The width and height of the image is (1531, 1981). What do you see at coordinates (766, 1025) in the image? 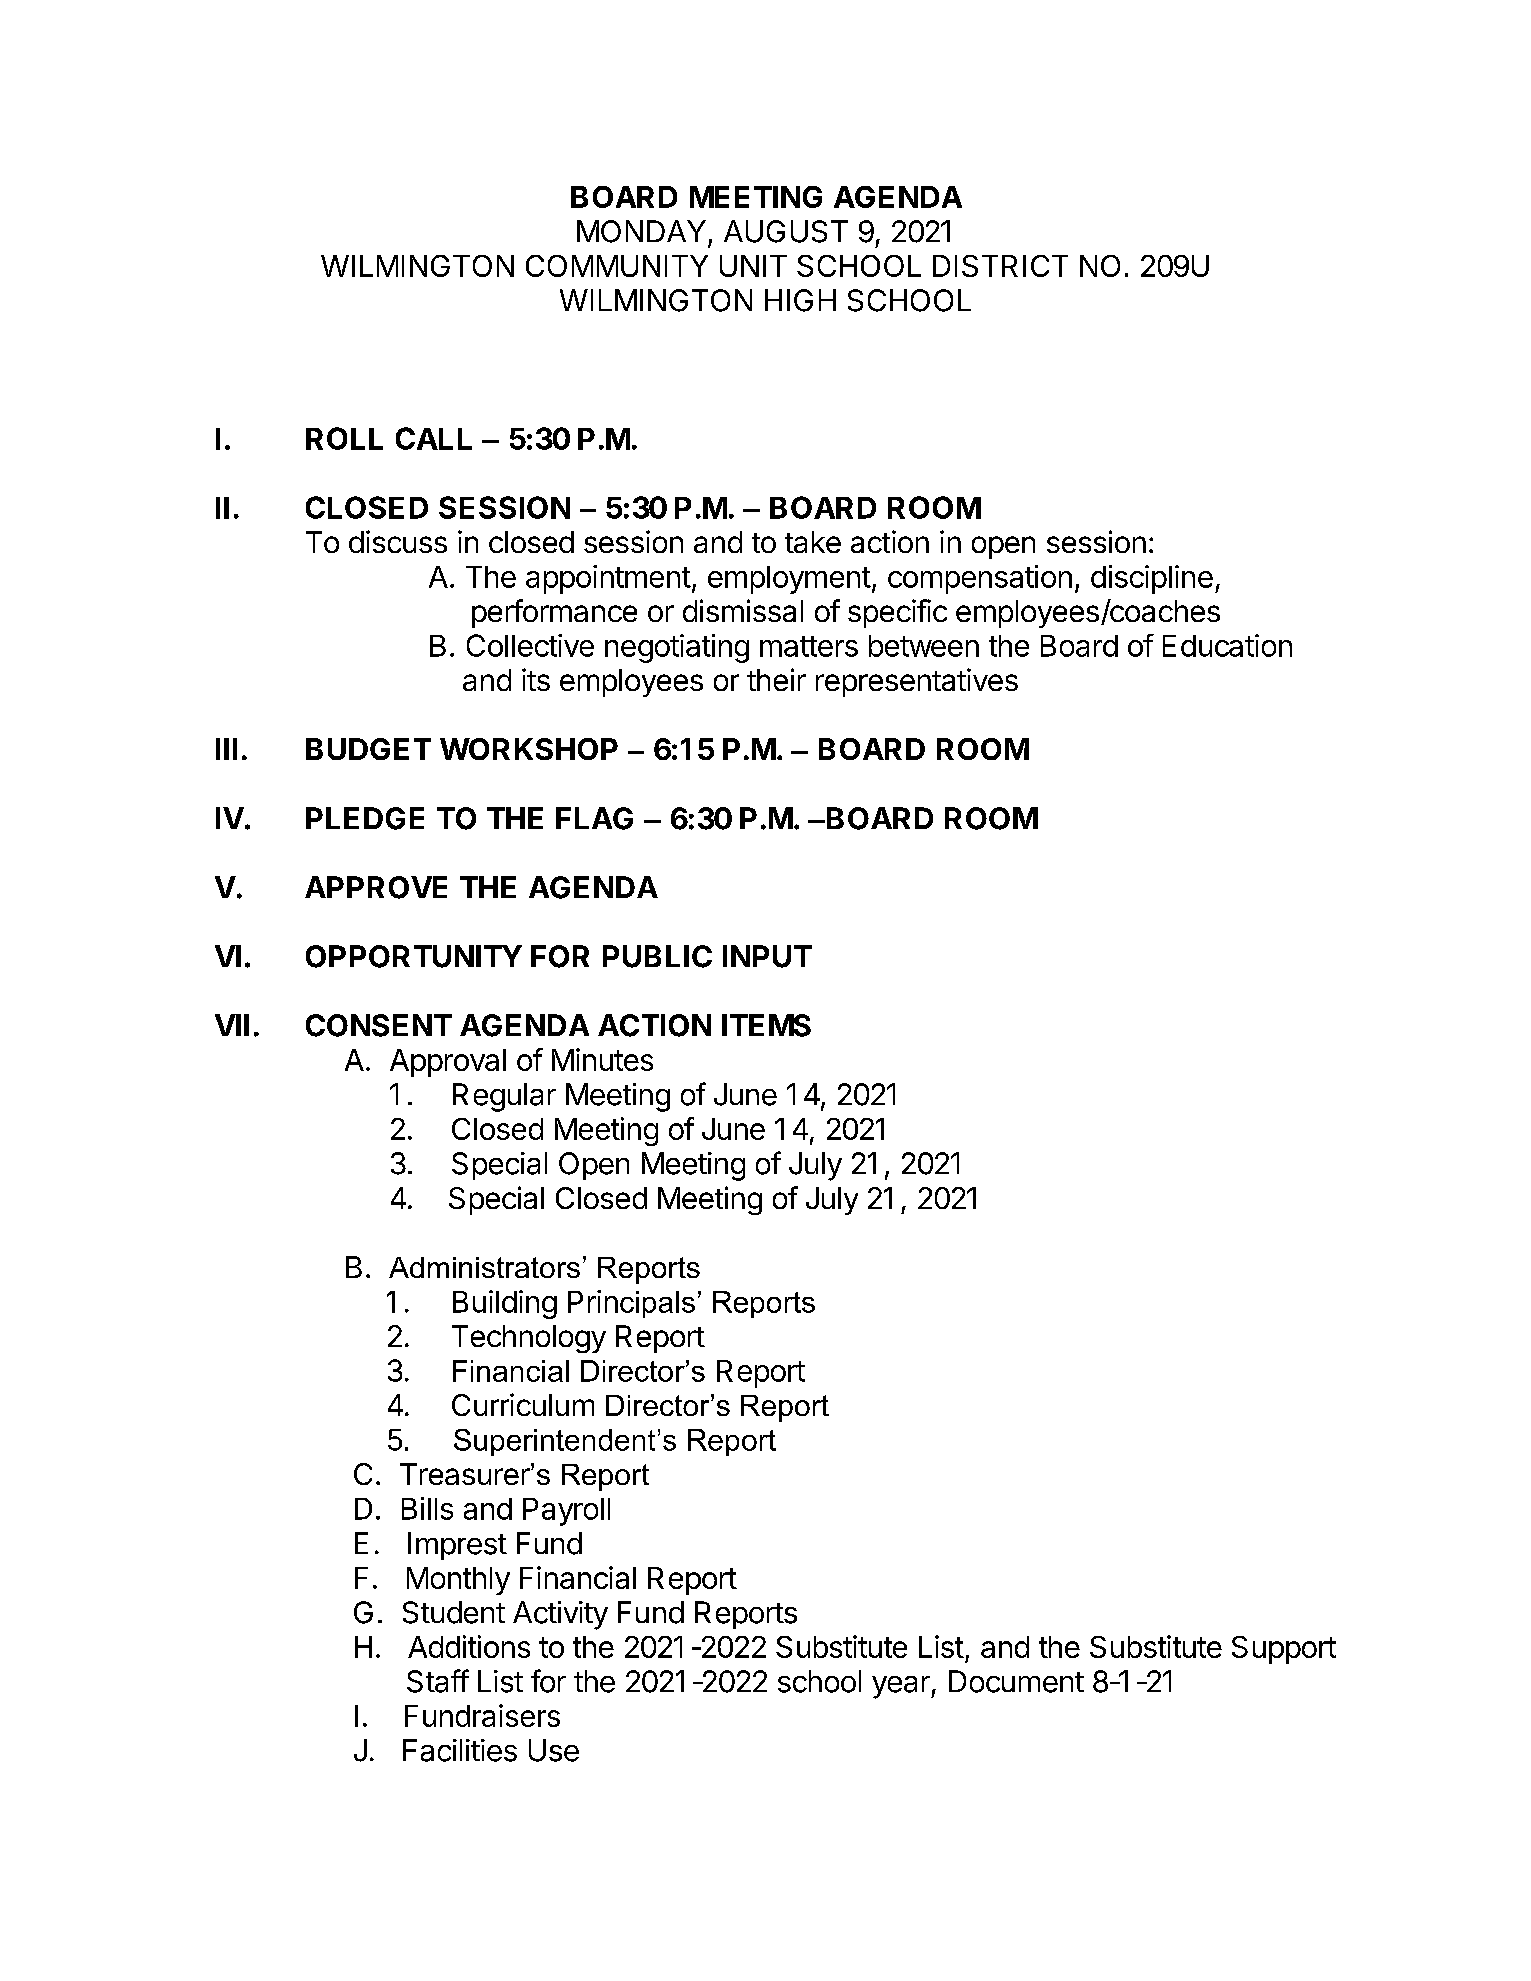
I see `ITEMS` at bounding box center [766, 1025].
